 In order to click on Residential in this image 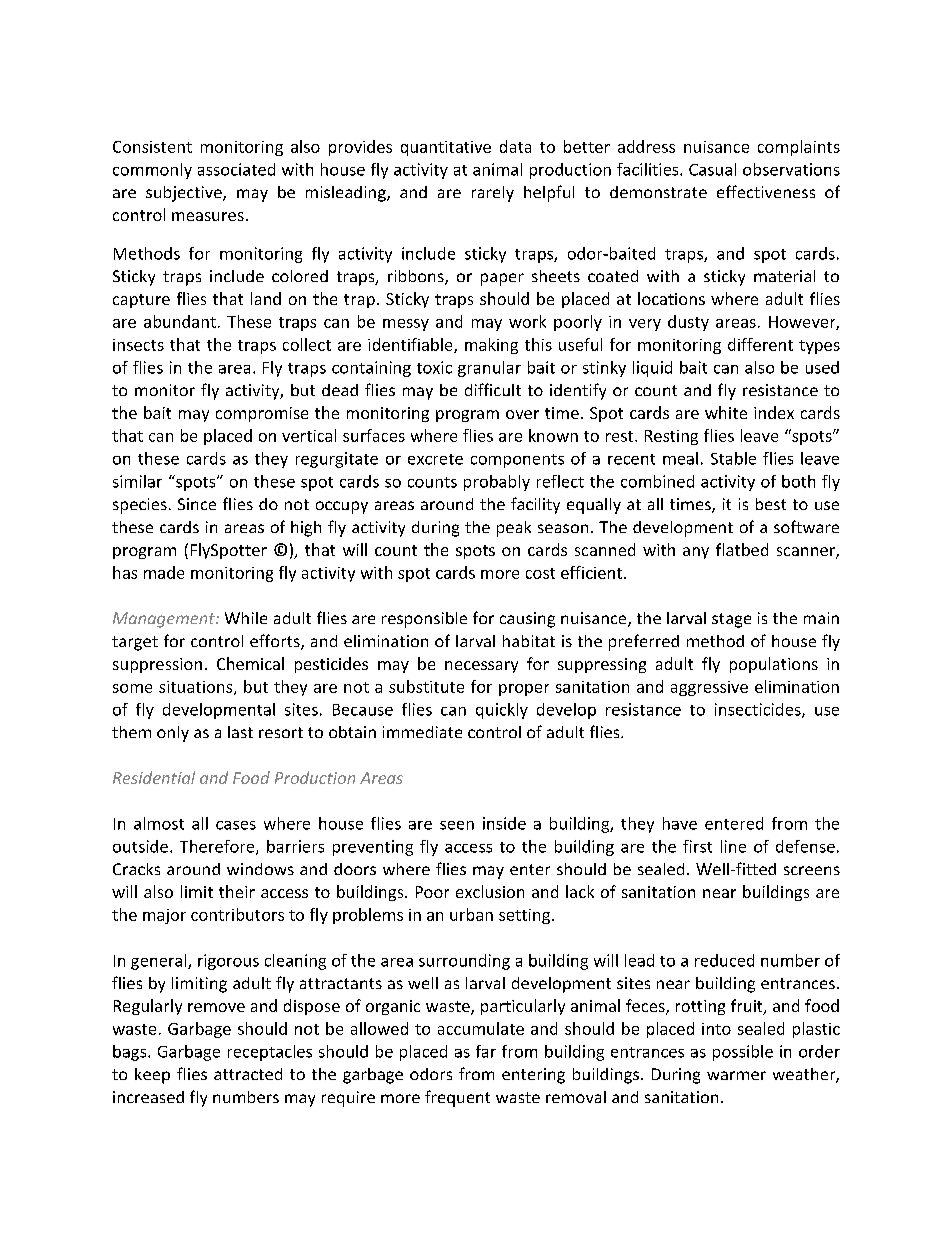, I will do `click(154, 777)`.
